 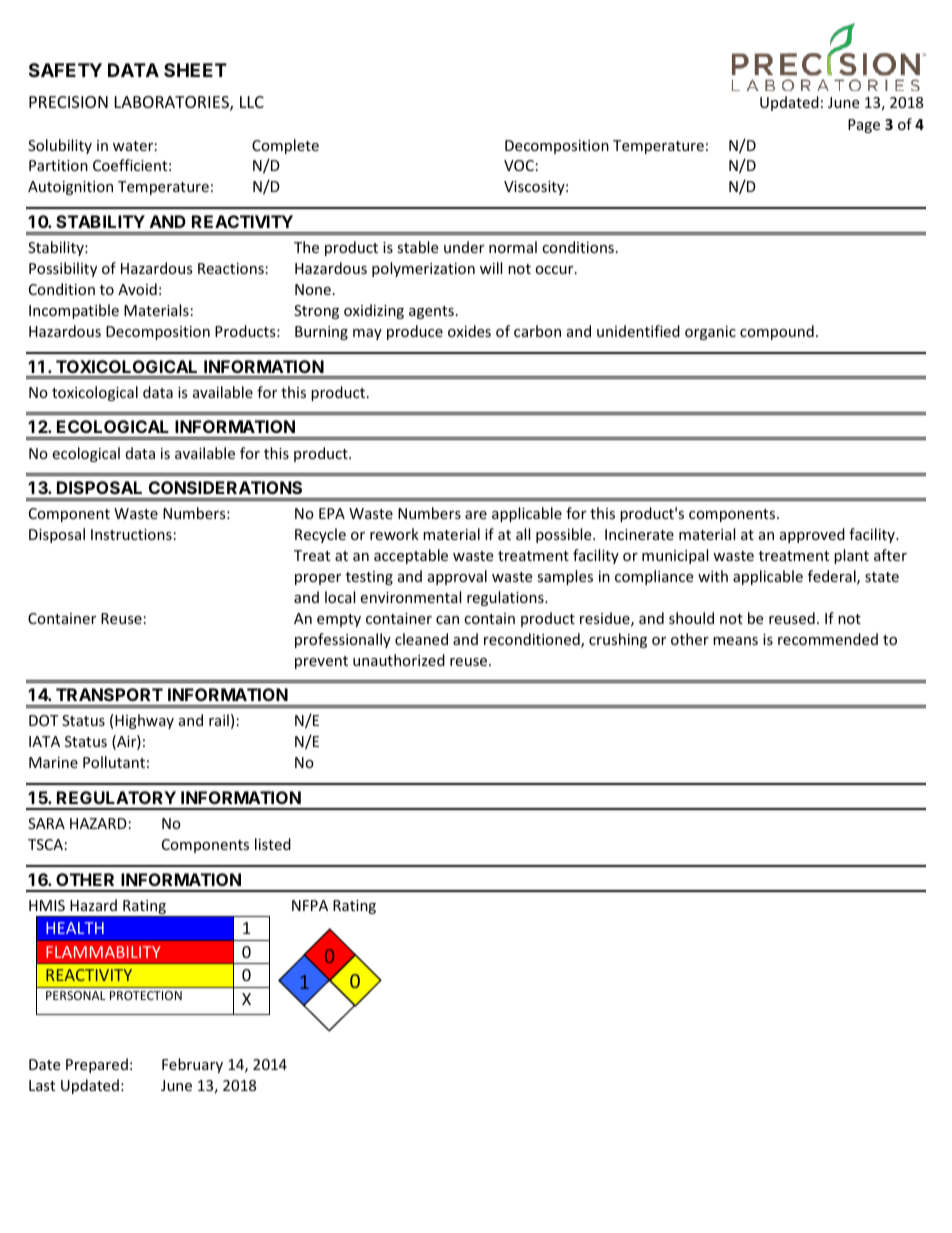 What do you see at coordinates (173, 103) in the image?
I see `LABORATORIES` at bounding box center [173, 103].
